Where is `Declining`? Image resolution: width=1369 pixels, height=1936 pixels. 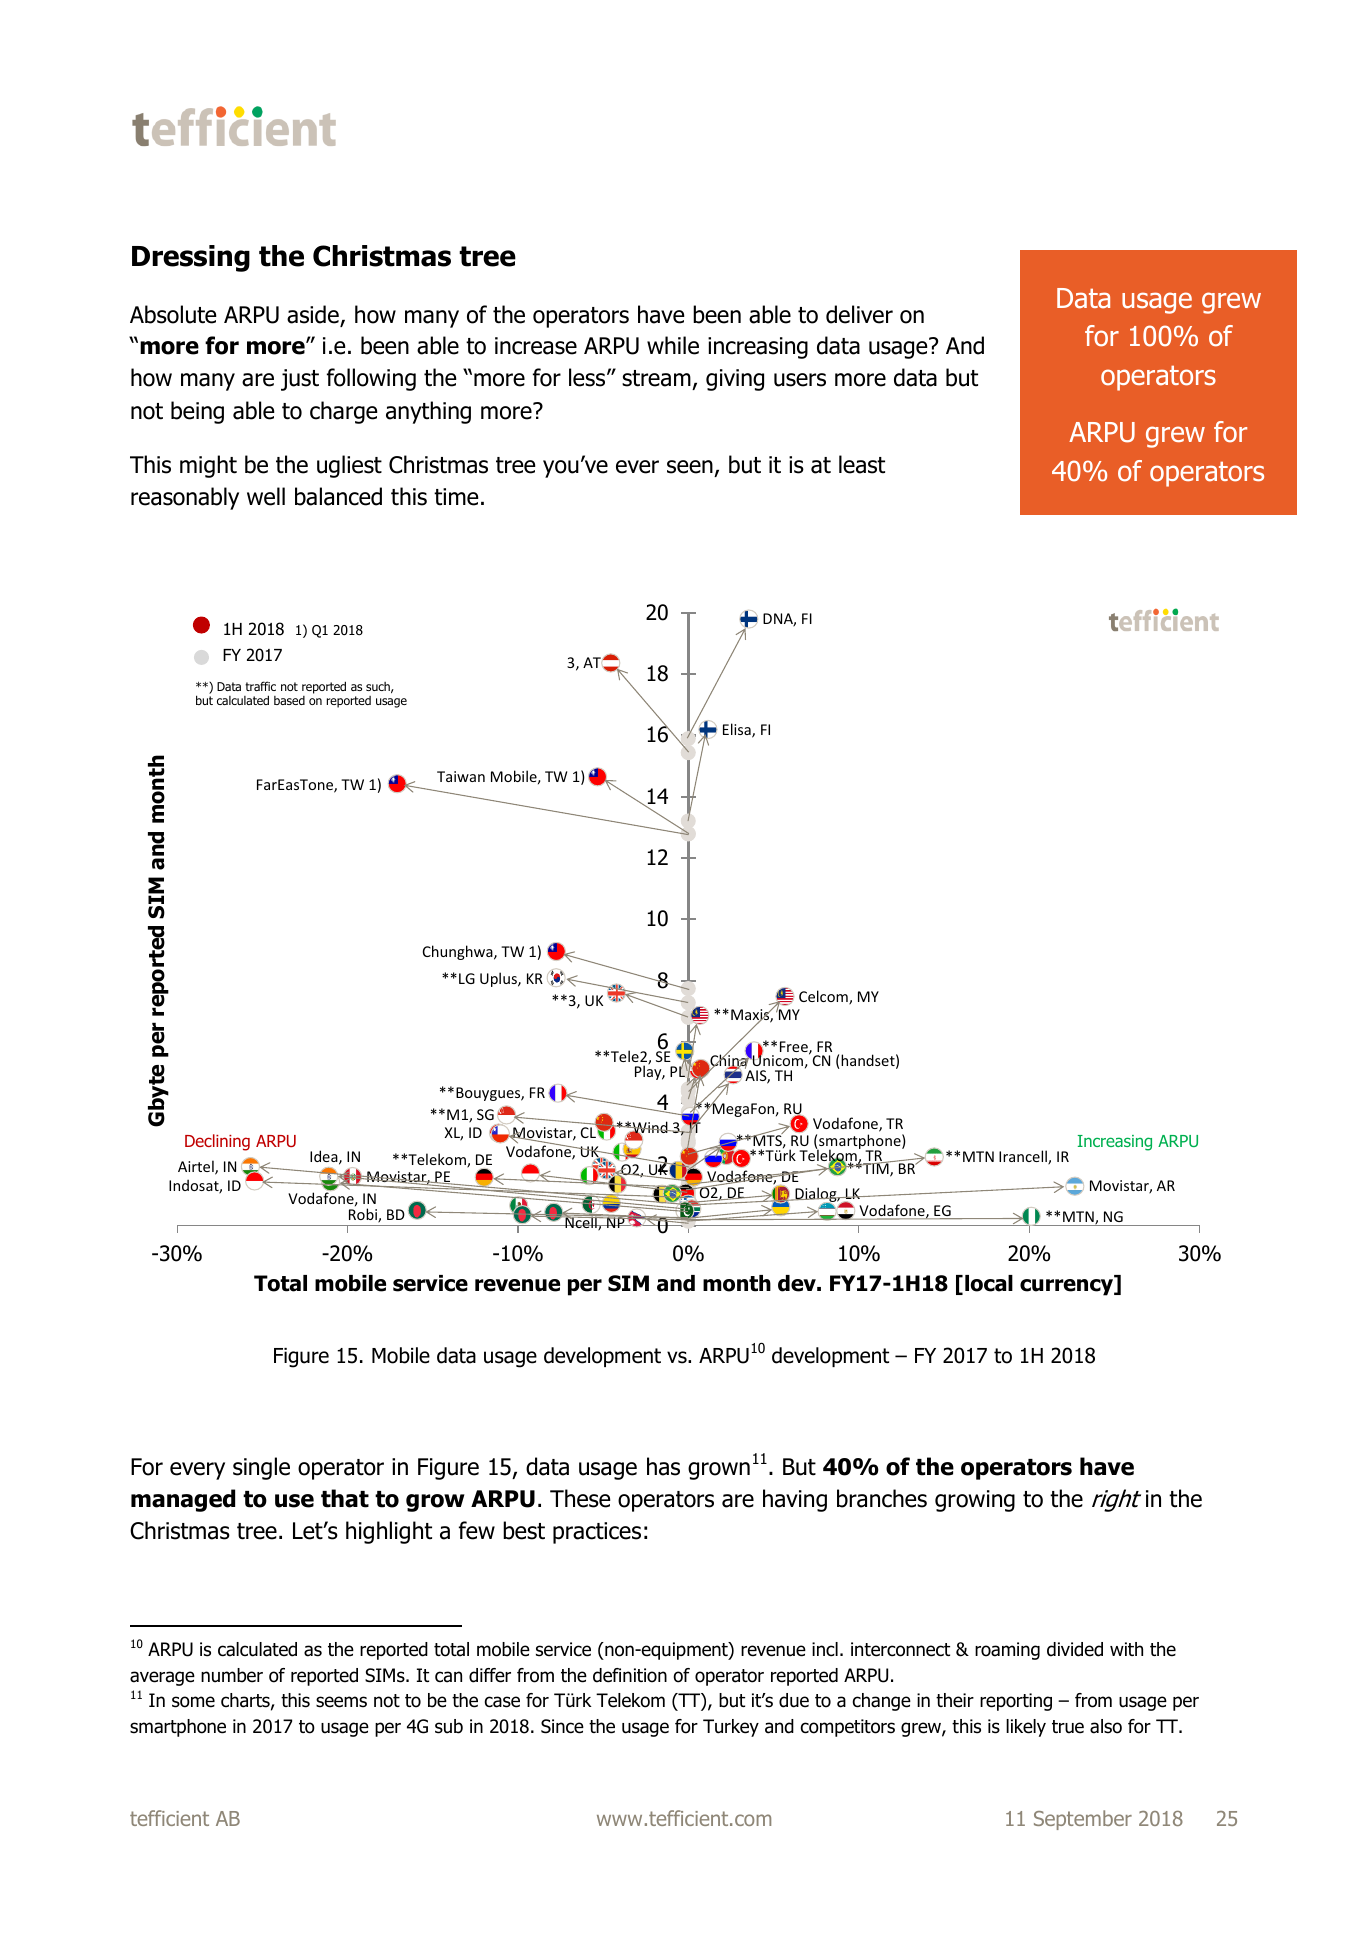 Declining is located at coordinates (217, 1142).
